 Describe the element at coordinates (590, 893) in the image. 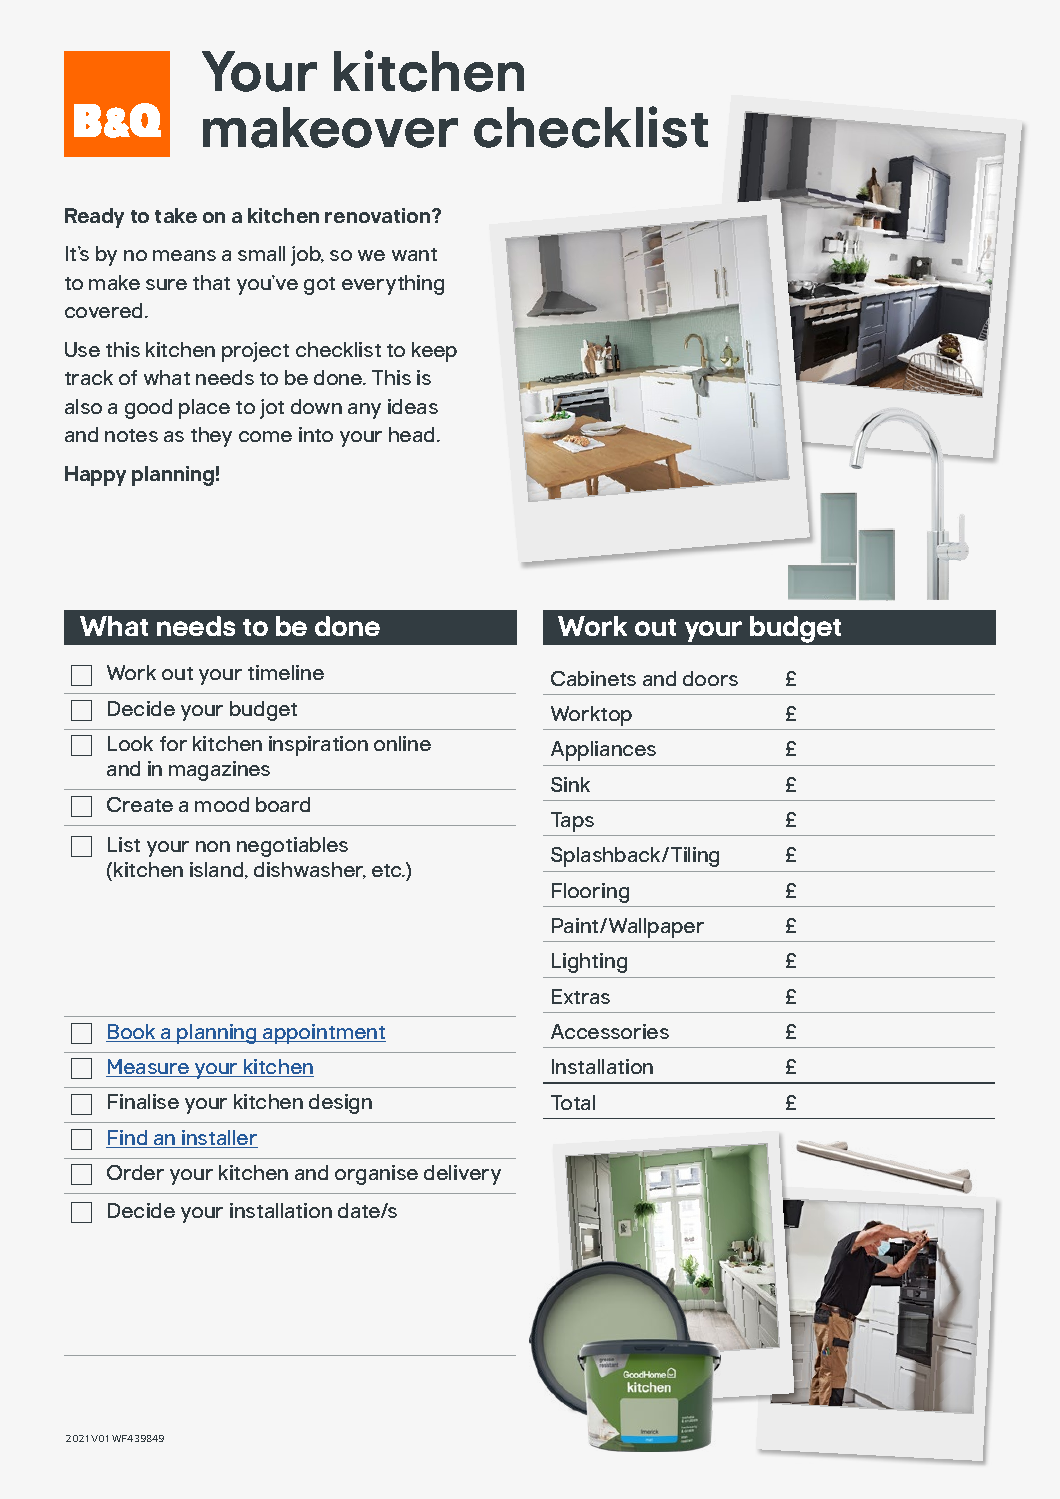

I see `Flooring` at that location.
